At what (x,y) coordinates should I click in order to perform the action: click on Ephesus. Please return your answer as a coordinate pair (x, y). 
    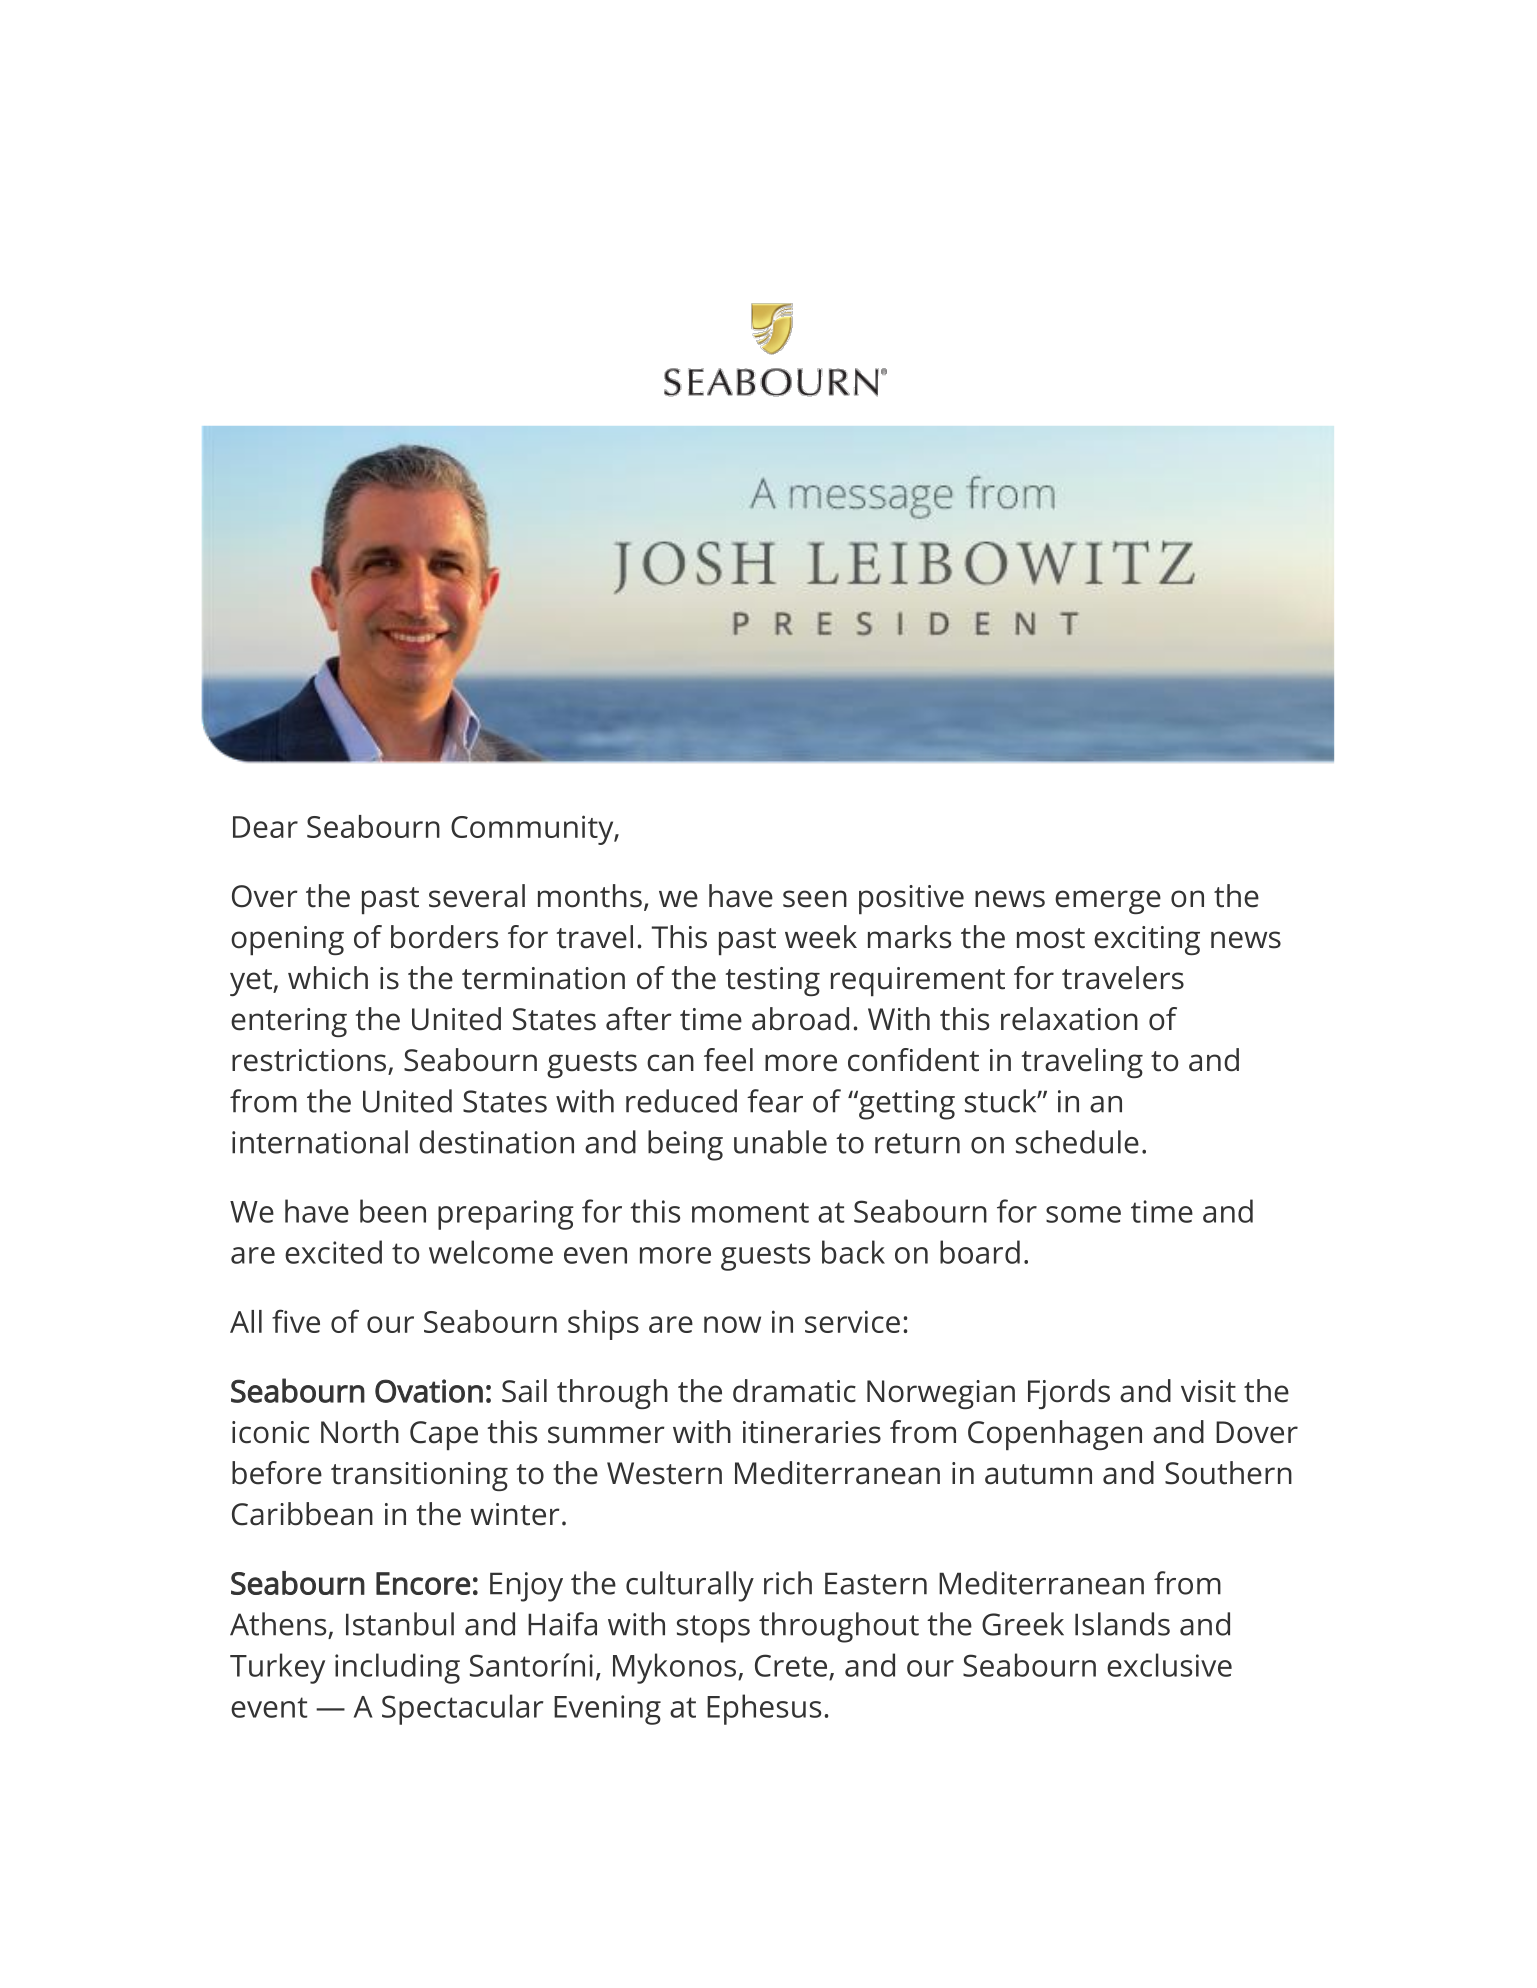
    Looking at the image, I should click on (764, 1709).
